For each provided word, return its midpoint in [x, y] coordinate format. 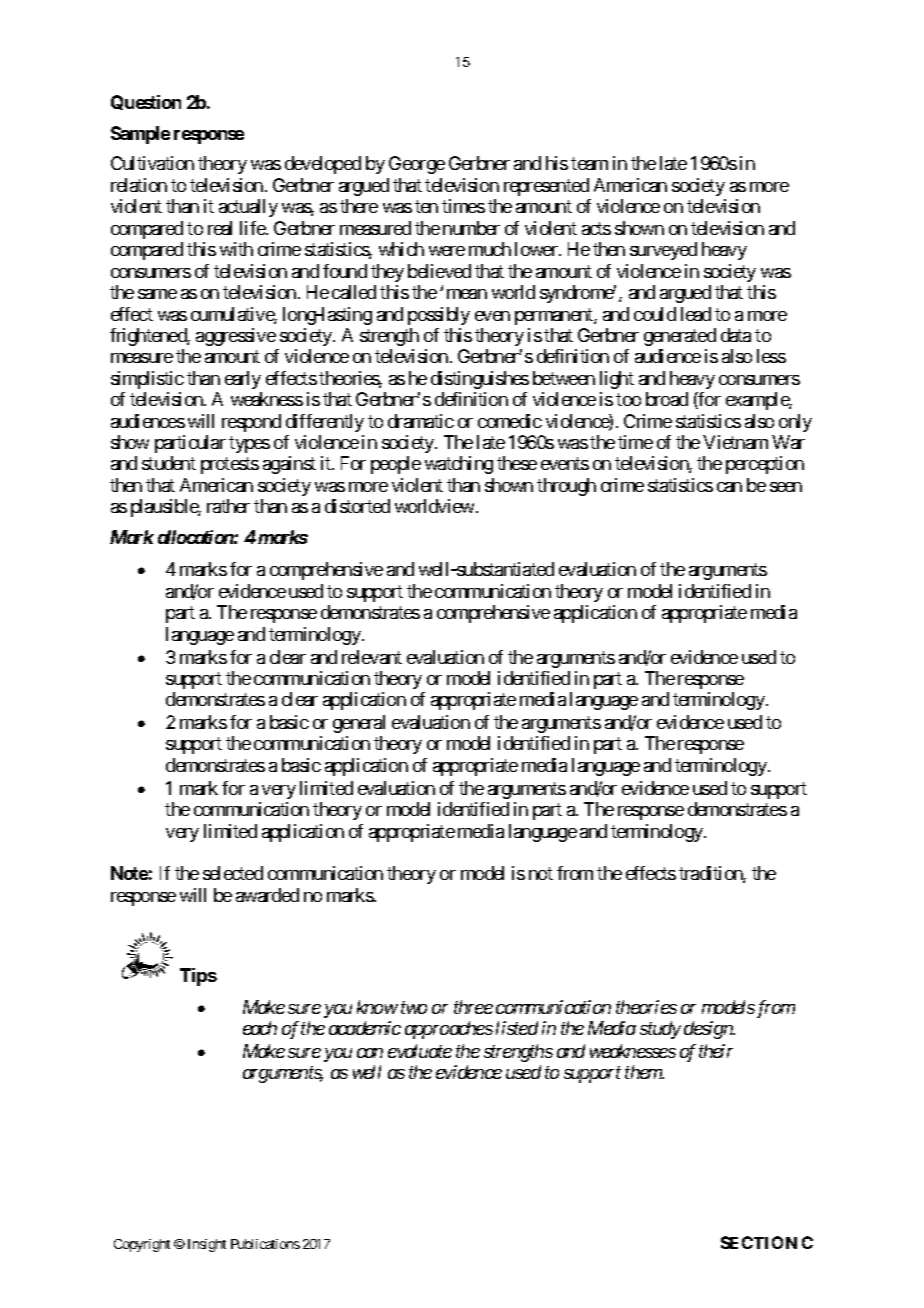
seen [786, 487]
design [709, 1030]
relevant [372, 657]
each [260, 1028]
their [716, 1051]
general [359, 724]
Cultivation [152, 163]
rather [228, 506]
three [473, 1007]
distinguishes [480, 380]
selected [233, 873]
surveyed [663, 251]
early [243, 380]
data [736, 335]
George [417, 165]
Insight [207, 1245]
